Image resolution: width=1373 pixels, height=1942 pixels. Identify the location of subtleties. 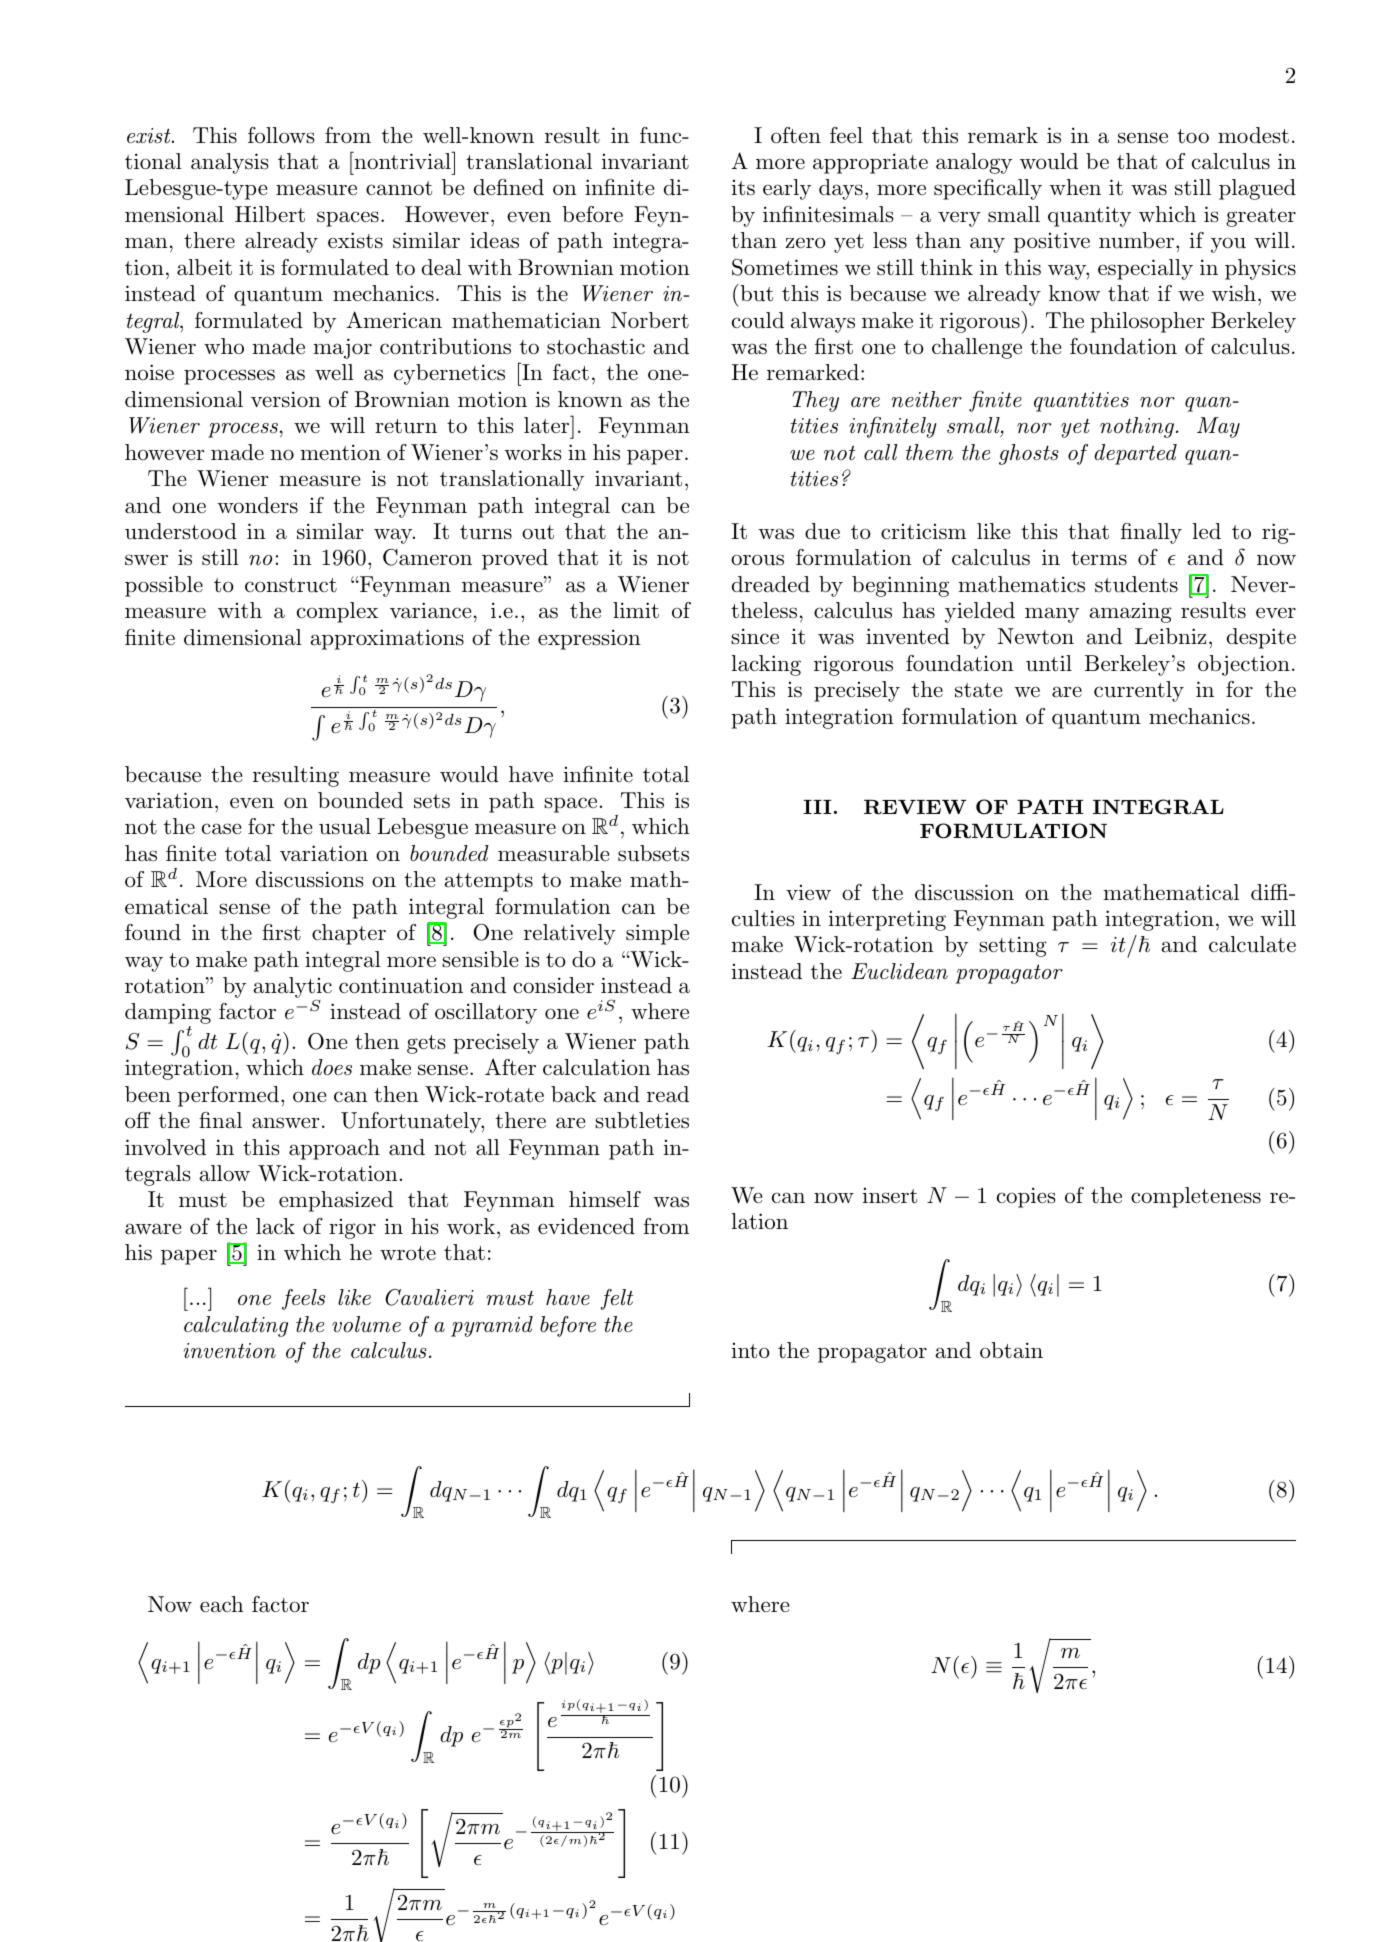
(642, 1120).
